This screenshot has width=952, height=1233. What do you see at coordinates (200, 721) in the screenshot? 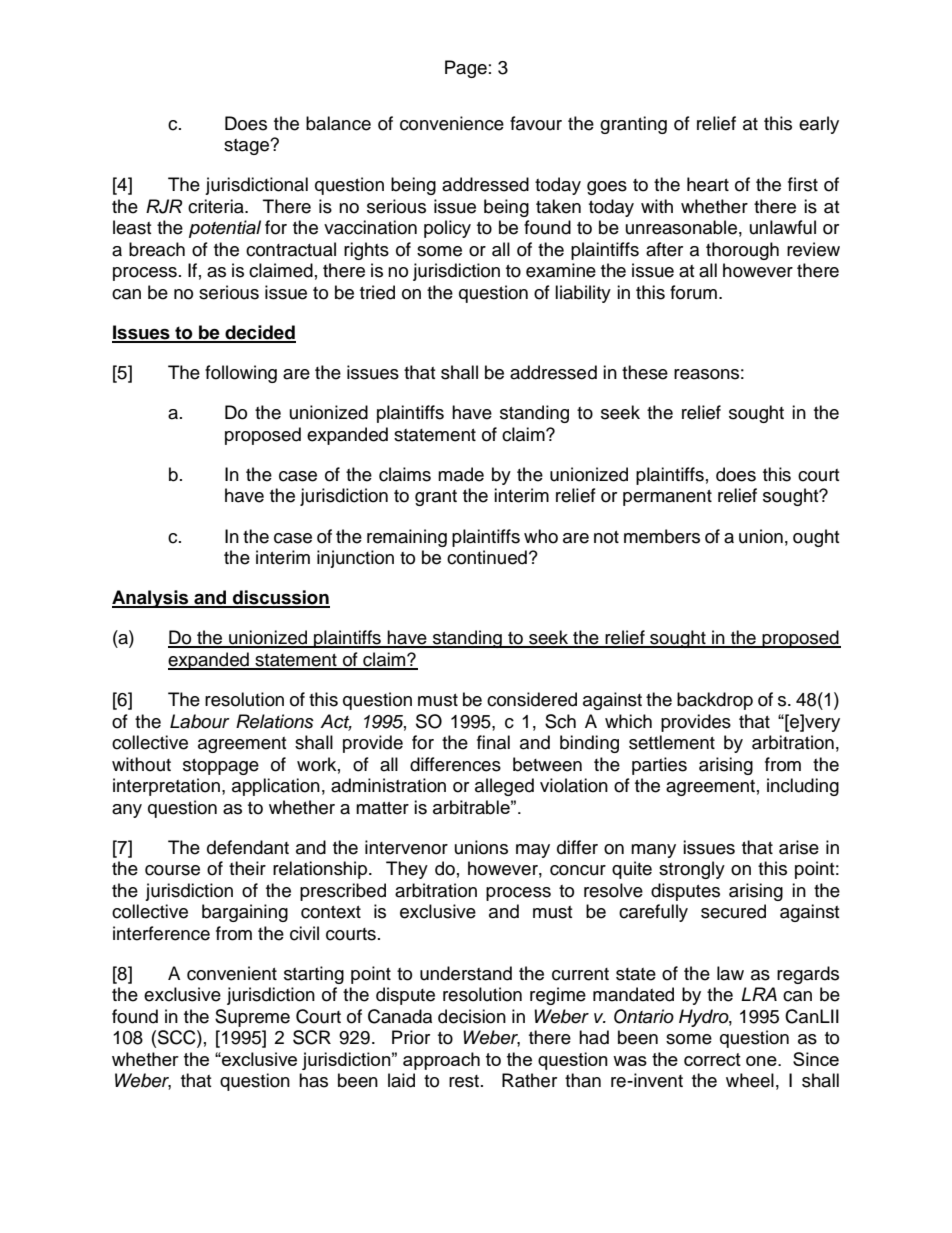
I see `Labour` at bounding box center [200, 721].
